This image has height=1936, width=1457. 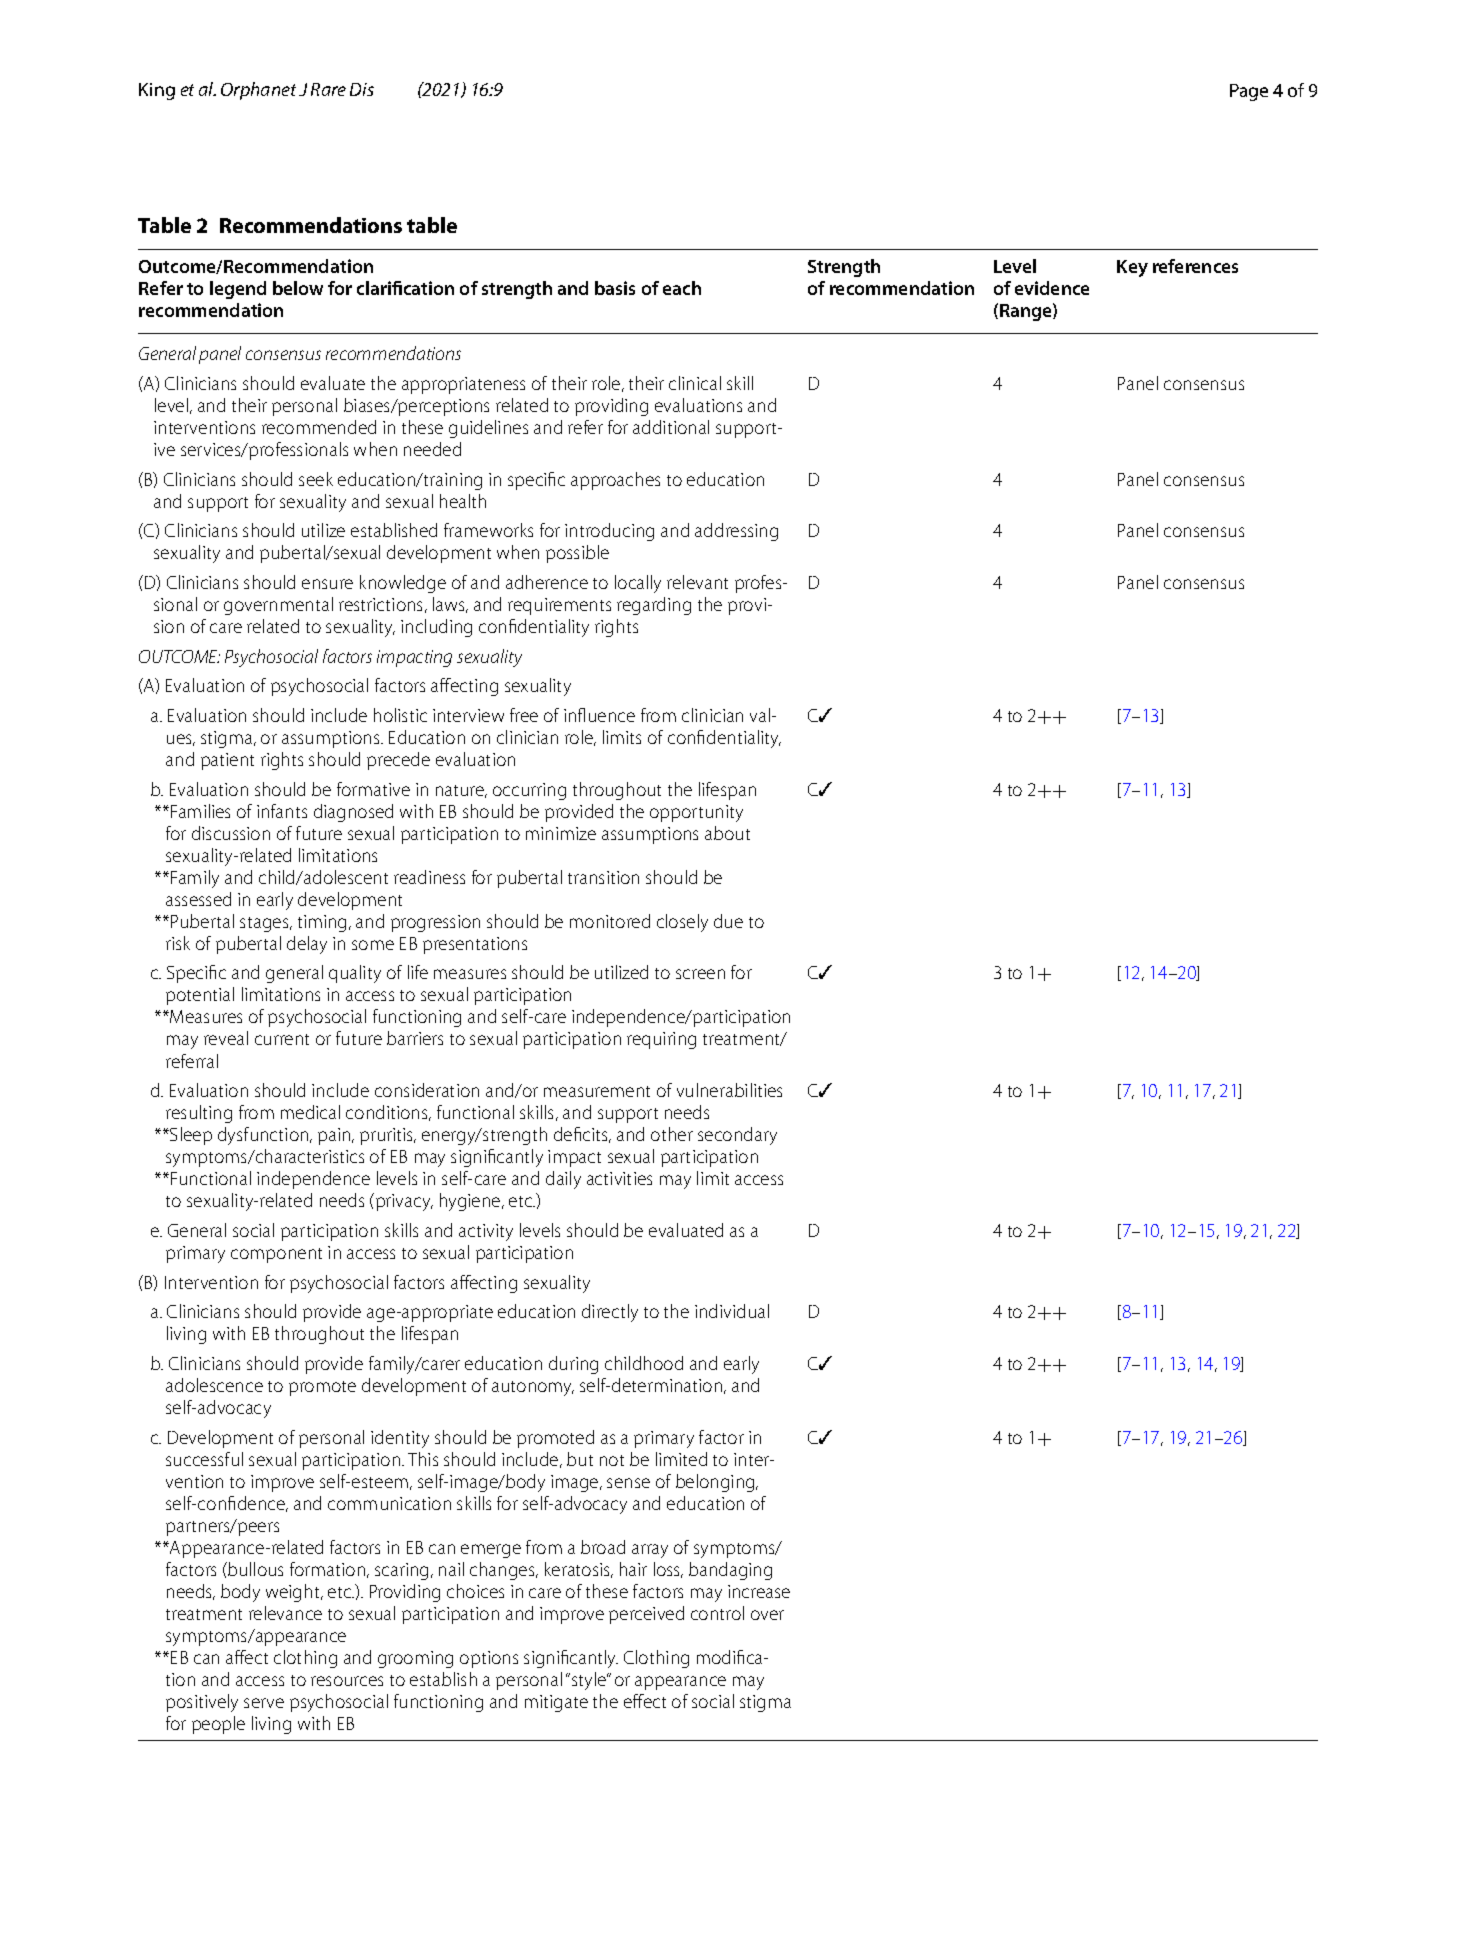 What do you see at coordinates (695, 383) in the image?
I see `clinical` at bounding box center [695, 383].
